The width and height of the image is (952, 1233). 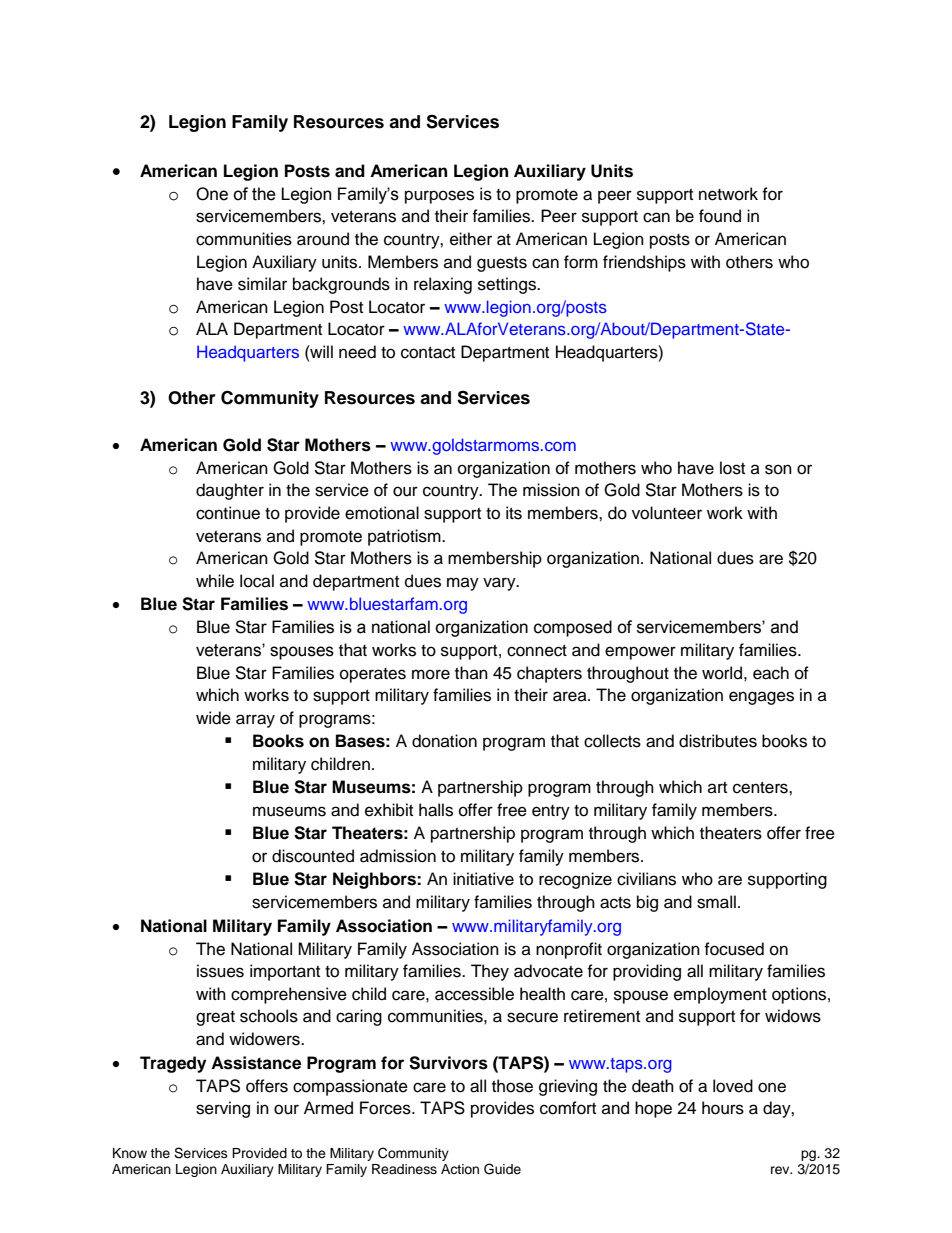 I want to click on serving, so click(x=223, y=1109).
